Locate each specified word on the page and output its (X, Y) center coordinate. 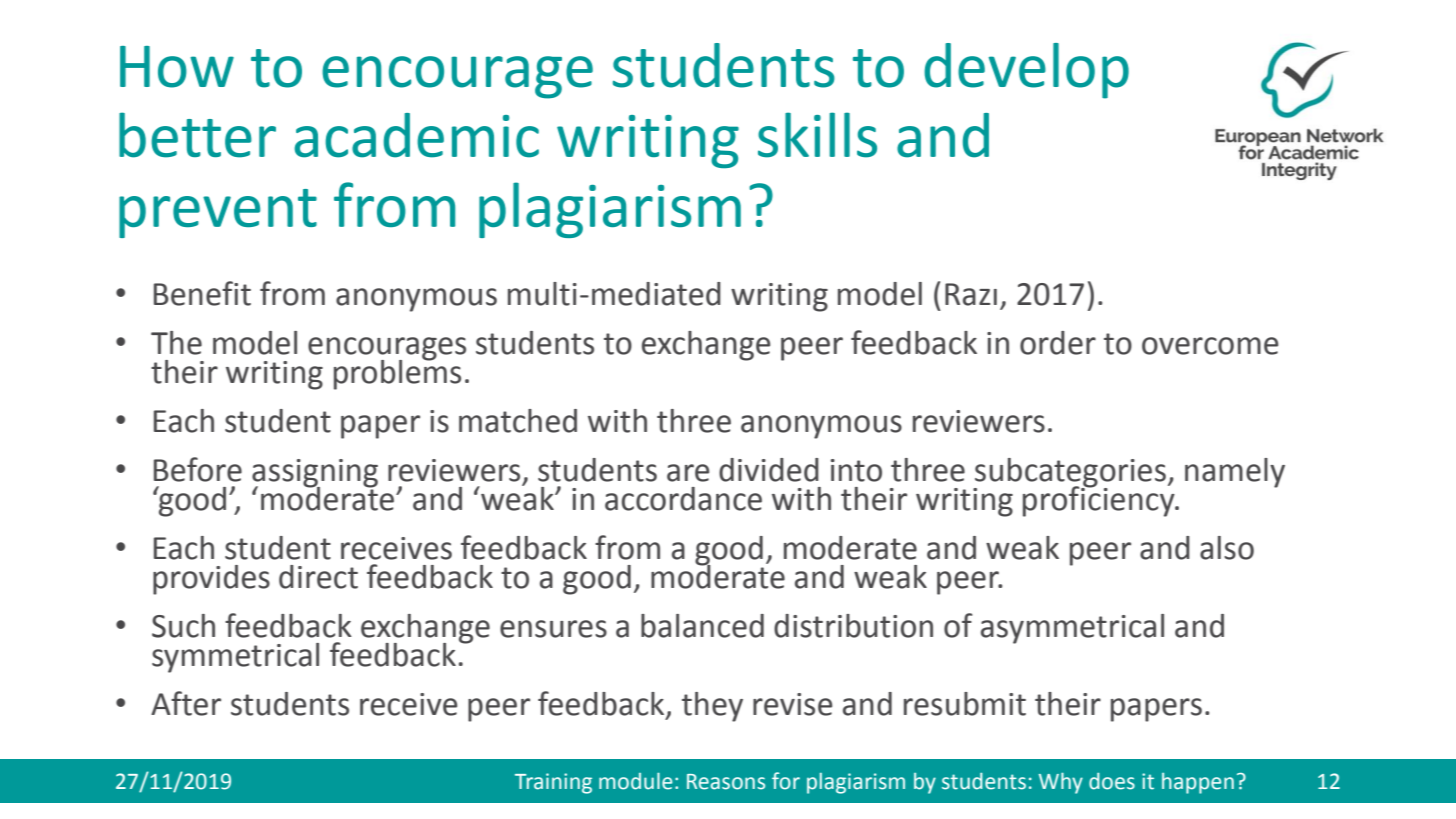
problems (397, 373)
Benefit (202, 293)
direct (318, 577)
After (186, 703)
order (1058, 343)
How (177, 67)
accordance (683, 499)
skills (817, 135)
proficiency (1100, 500)
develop (1026, 71)
